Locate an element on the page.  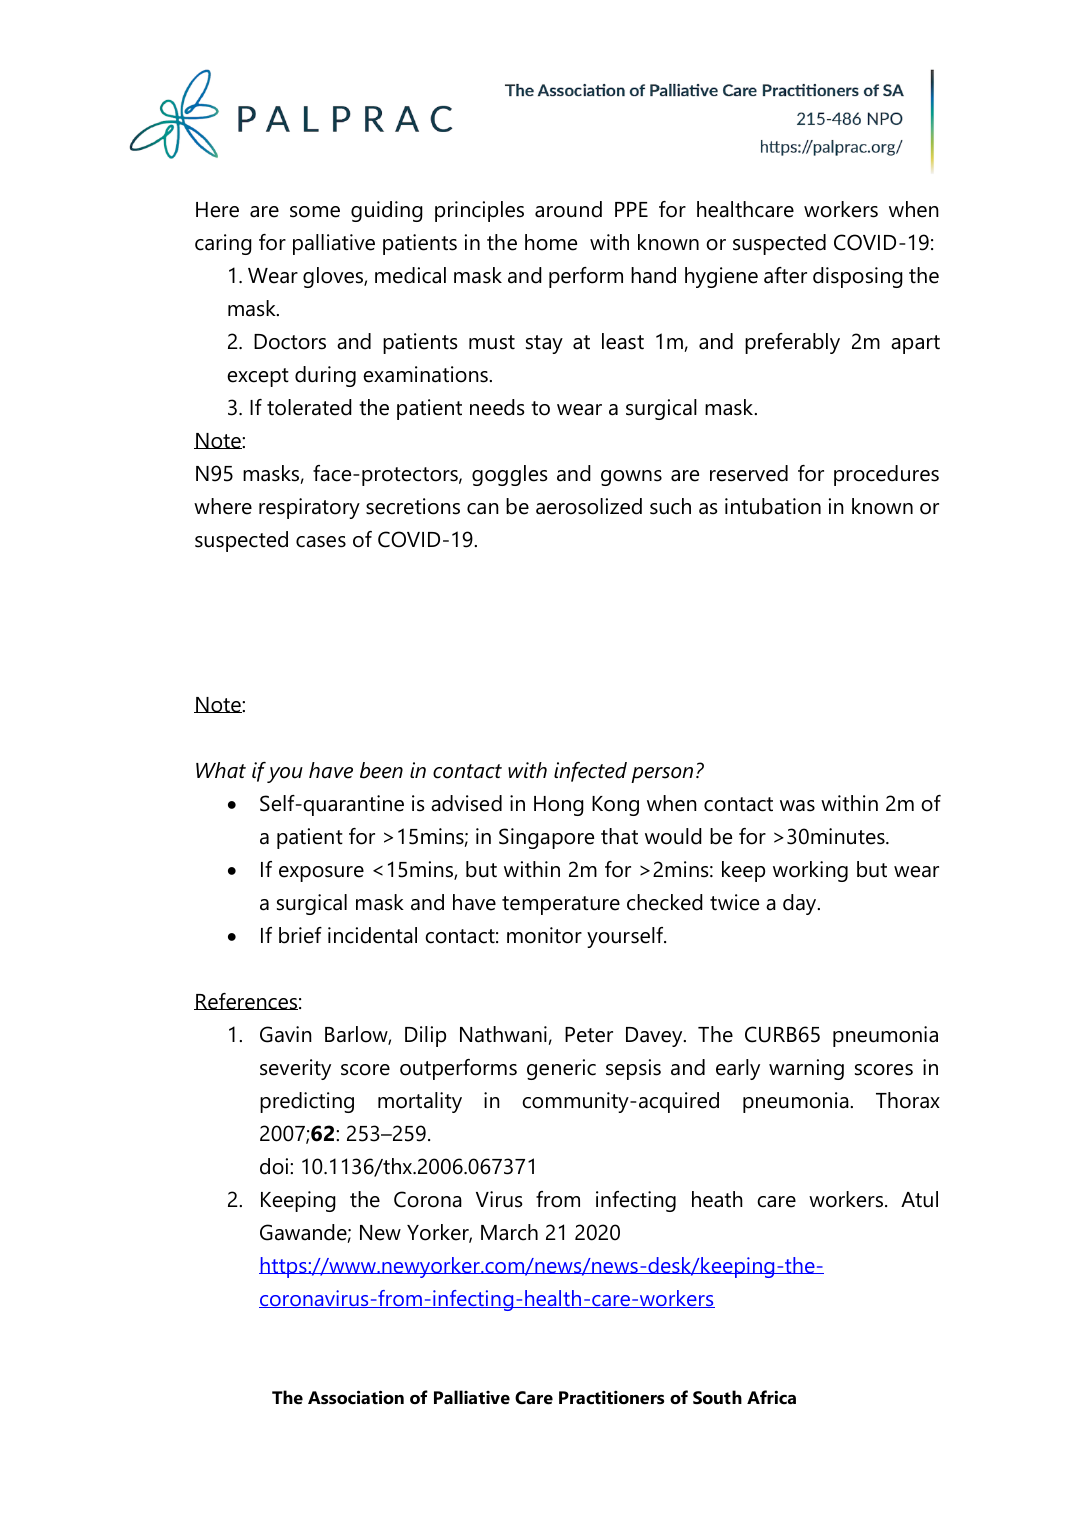
disposing is located at coordinates (858, 277).
